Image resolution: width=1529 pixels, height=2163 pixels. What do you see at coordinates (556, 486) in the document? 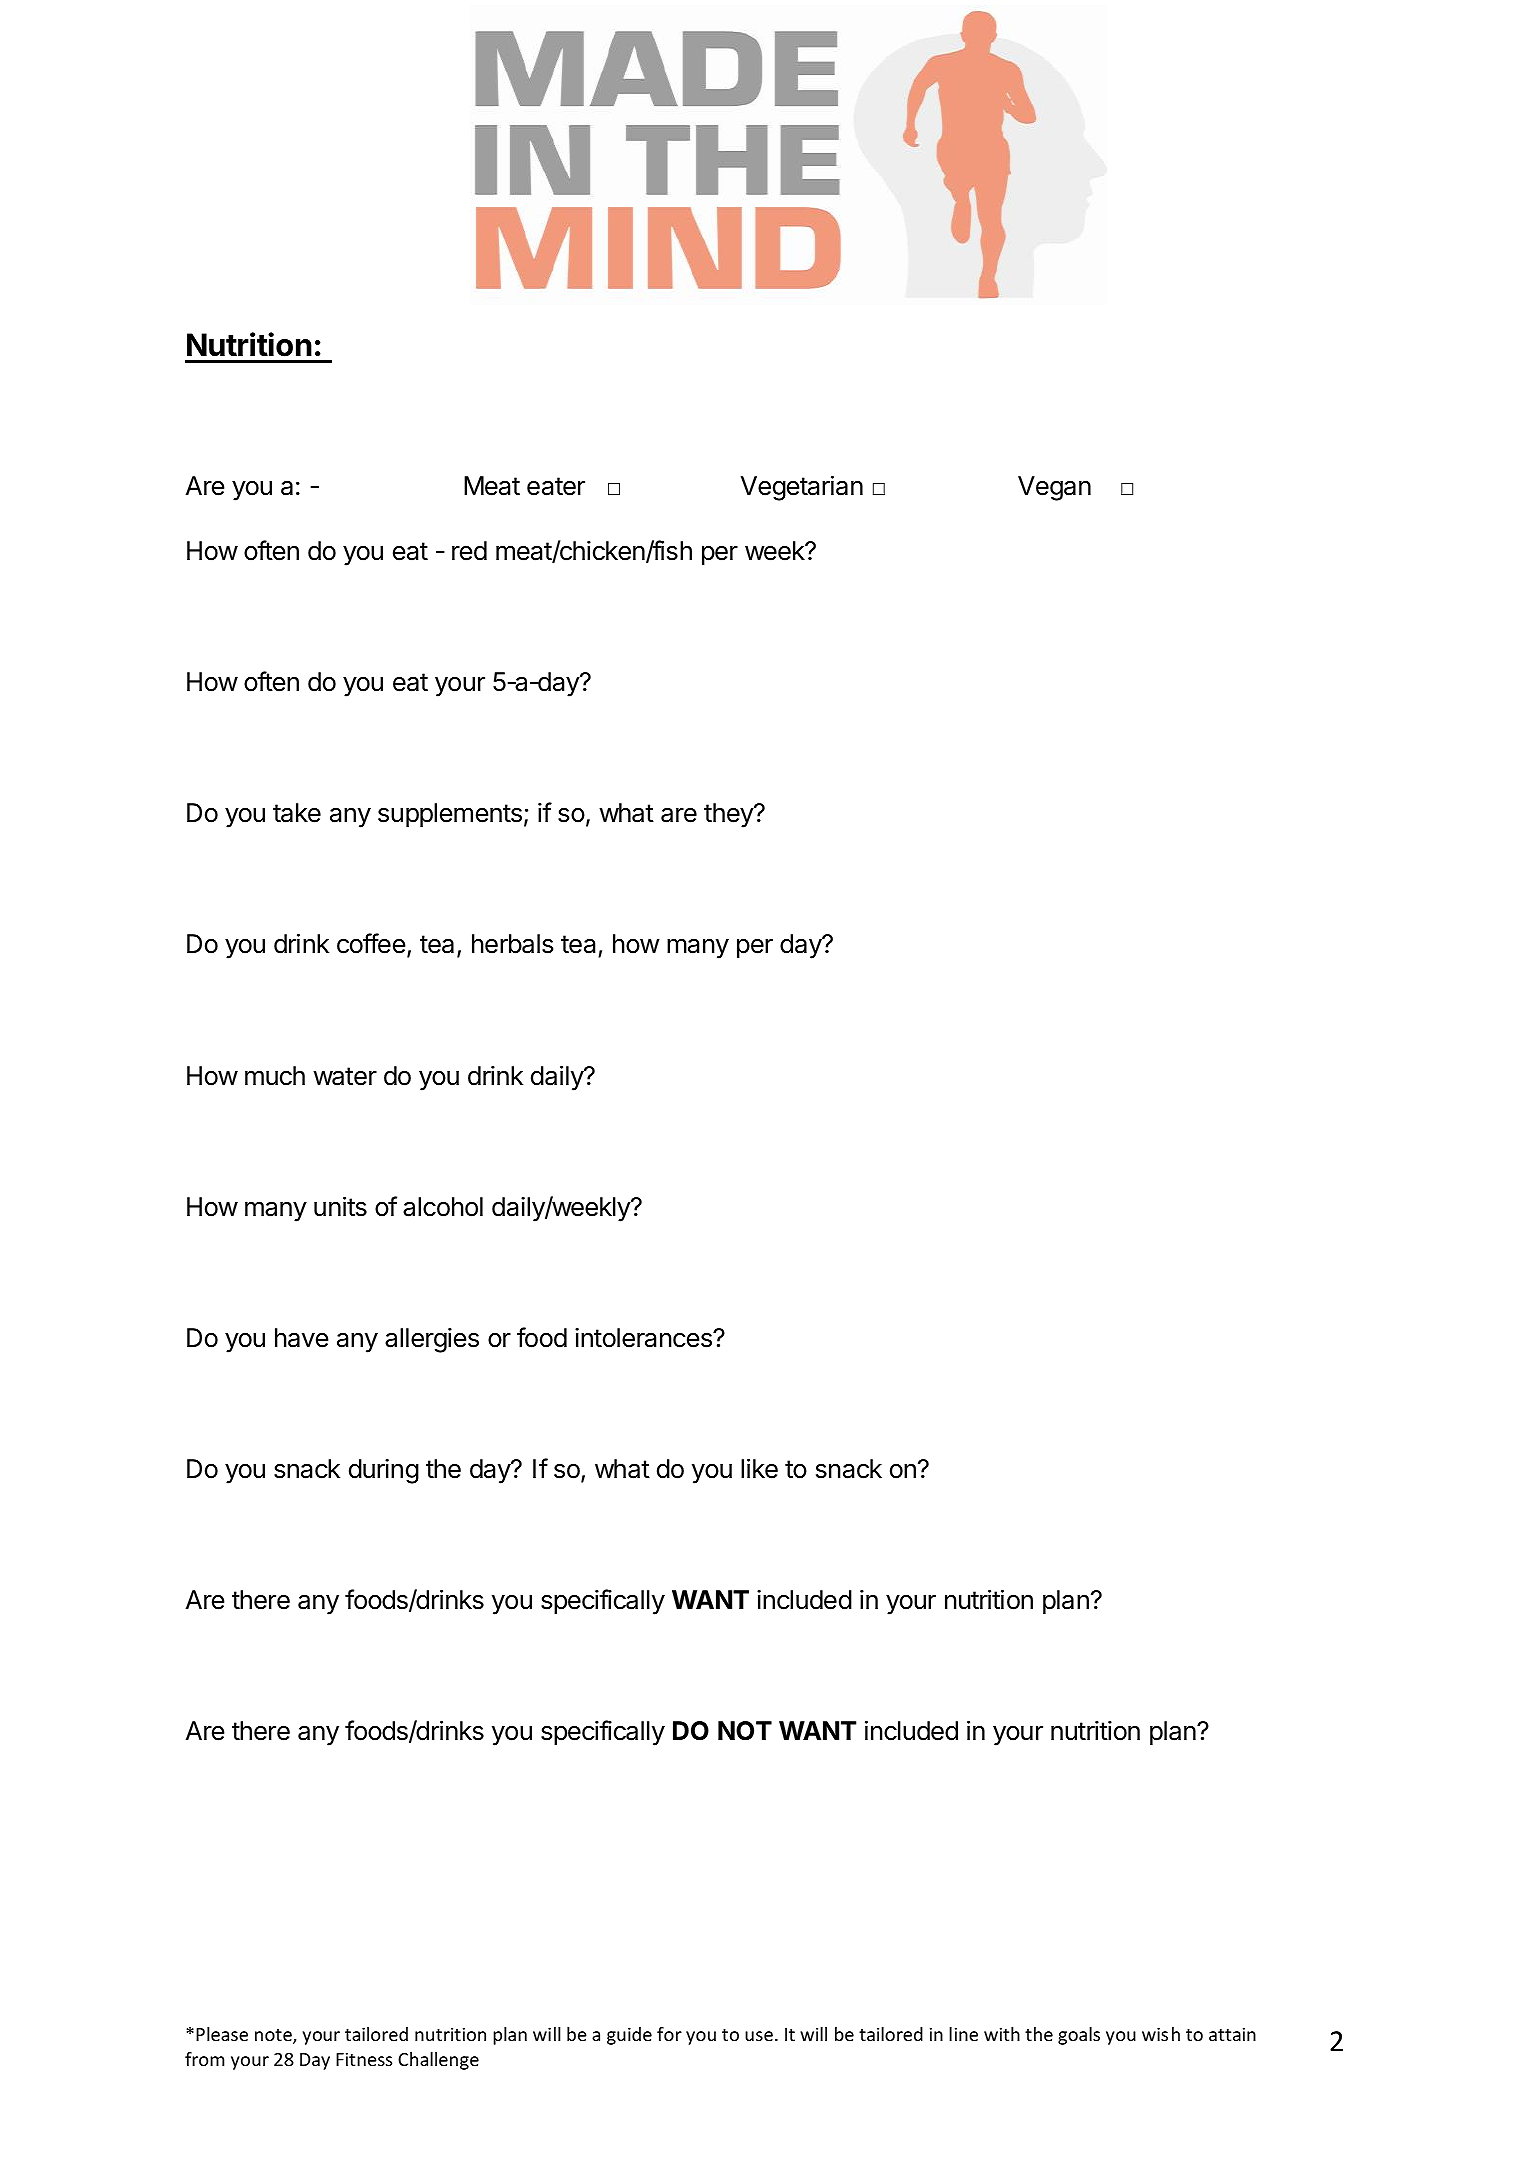
I see `eater` at bounding box center [556, 486].
